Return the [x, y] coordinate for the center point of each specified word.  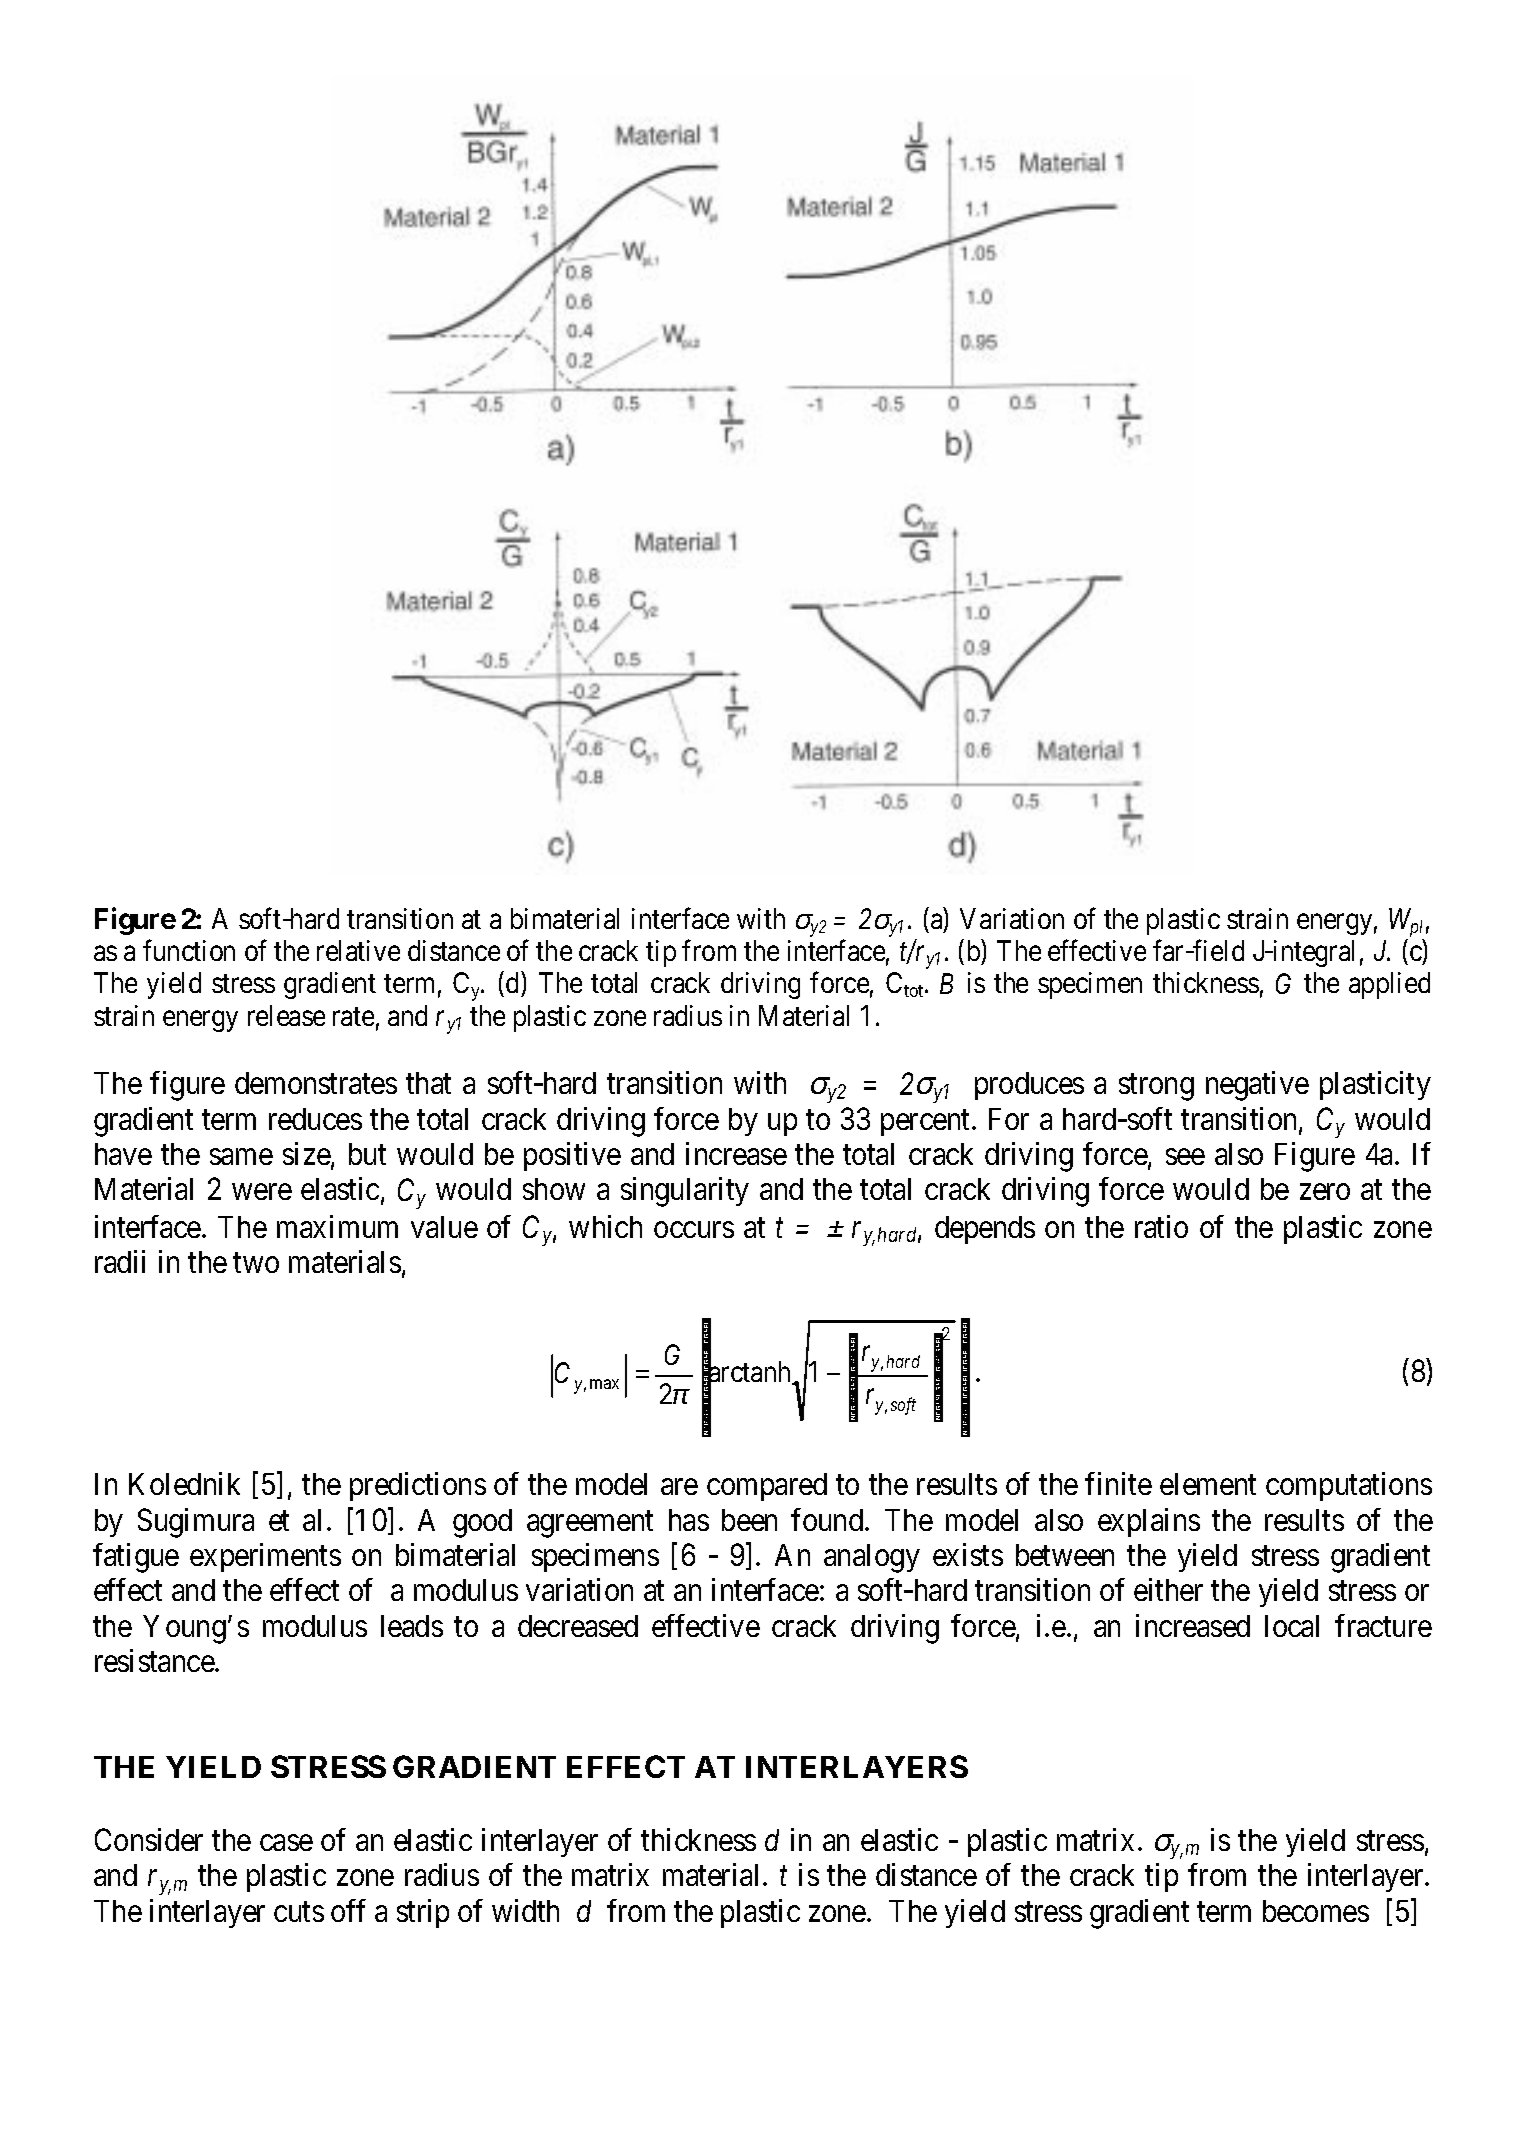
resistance [155, 1660]
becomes [1316, 1911]
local [1292, 1626]
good [482, 1523]
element [1208, 1484]
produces [1029, 1086]
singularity [685, 1192]
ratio [1161, 1226]
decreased [578, 1626]
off [348, 1910]
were [262, 1192]
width [525, 1910]
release [286, 1015]
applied [1389, 985]
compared [767, 1487]
